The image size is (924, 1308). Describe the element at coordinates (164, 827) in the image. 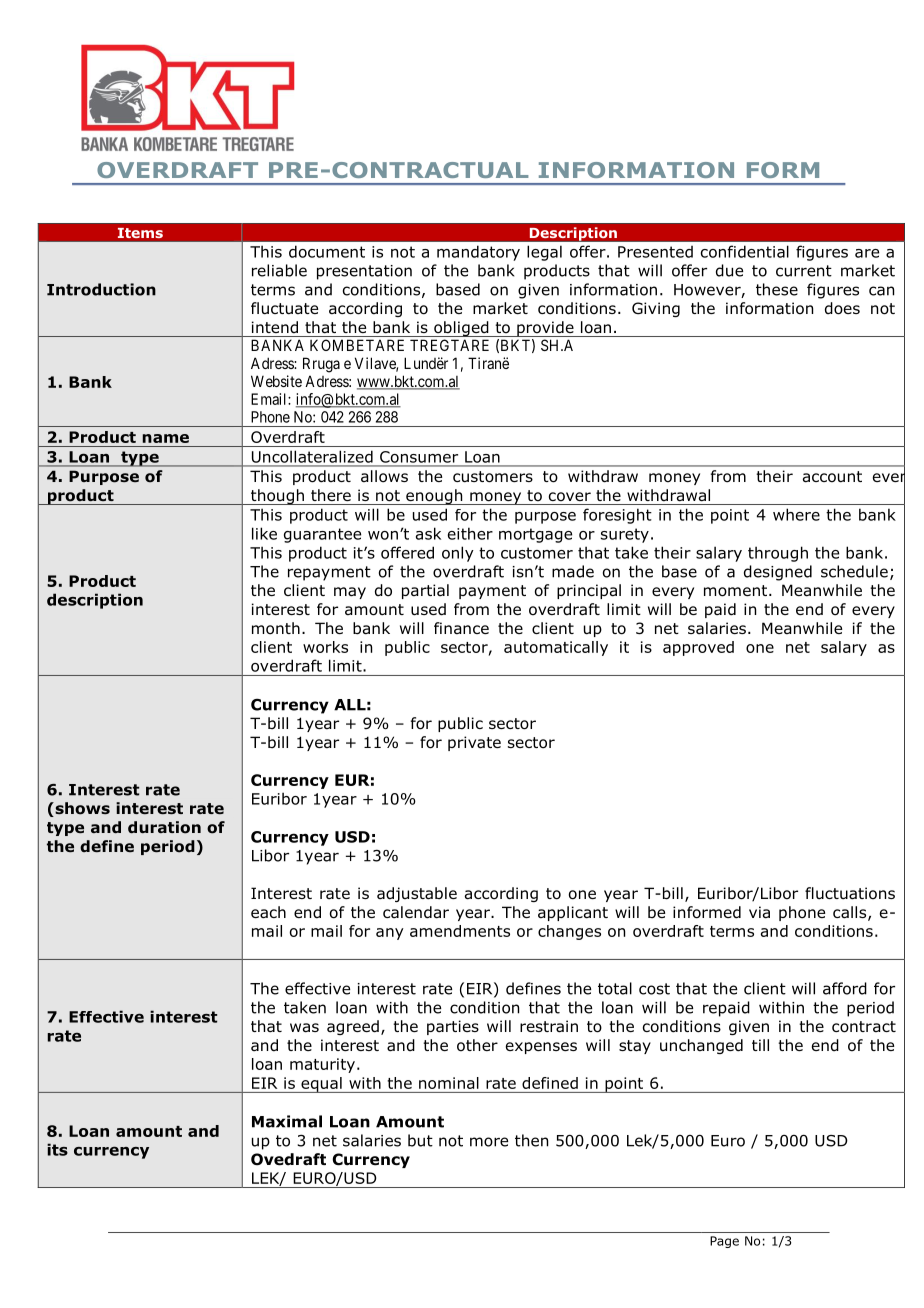

I see `duration` at that location.
